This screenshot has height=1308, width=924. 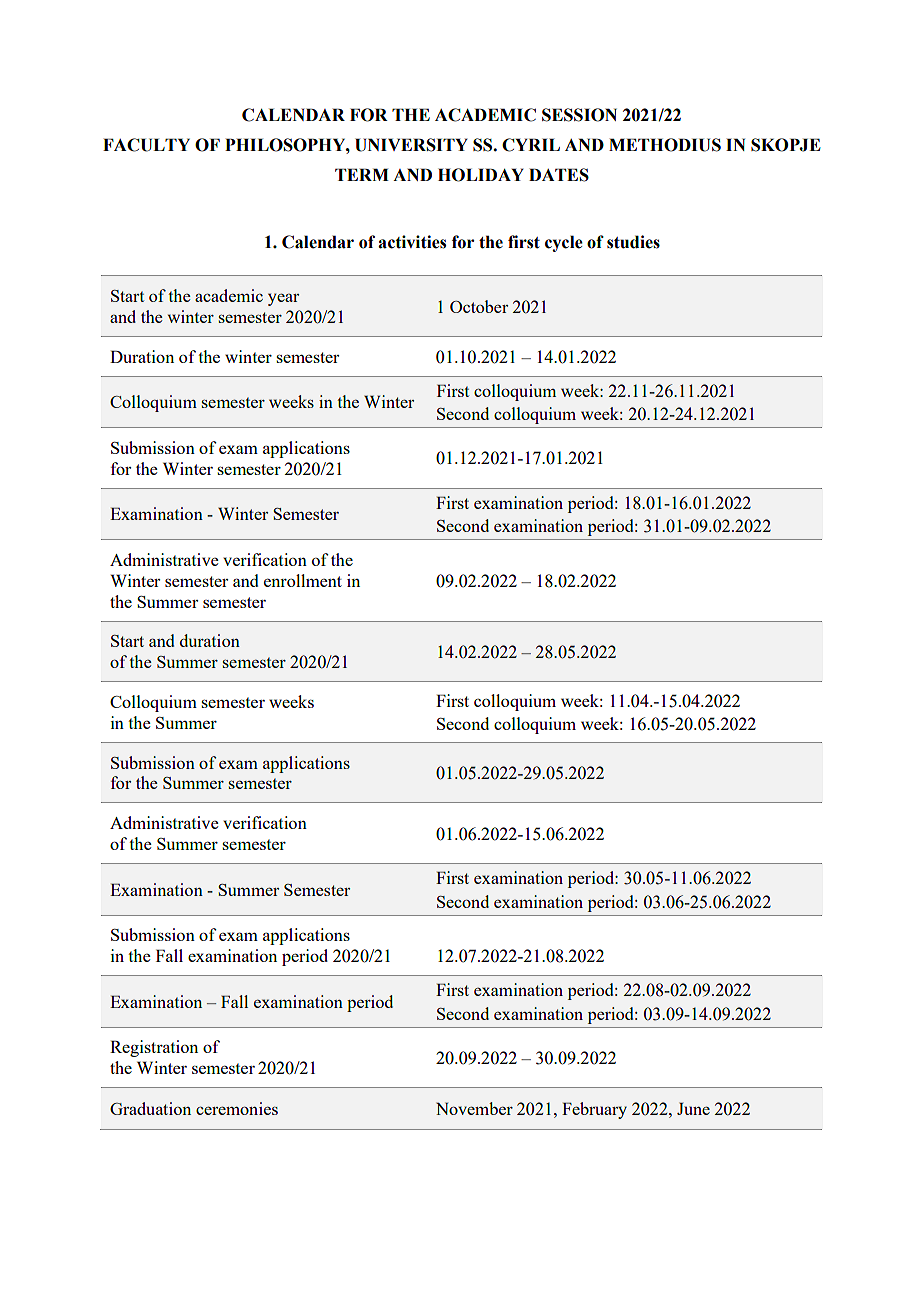 I want to click on FACULTY, so click(x=146, y=145).
